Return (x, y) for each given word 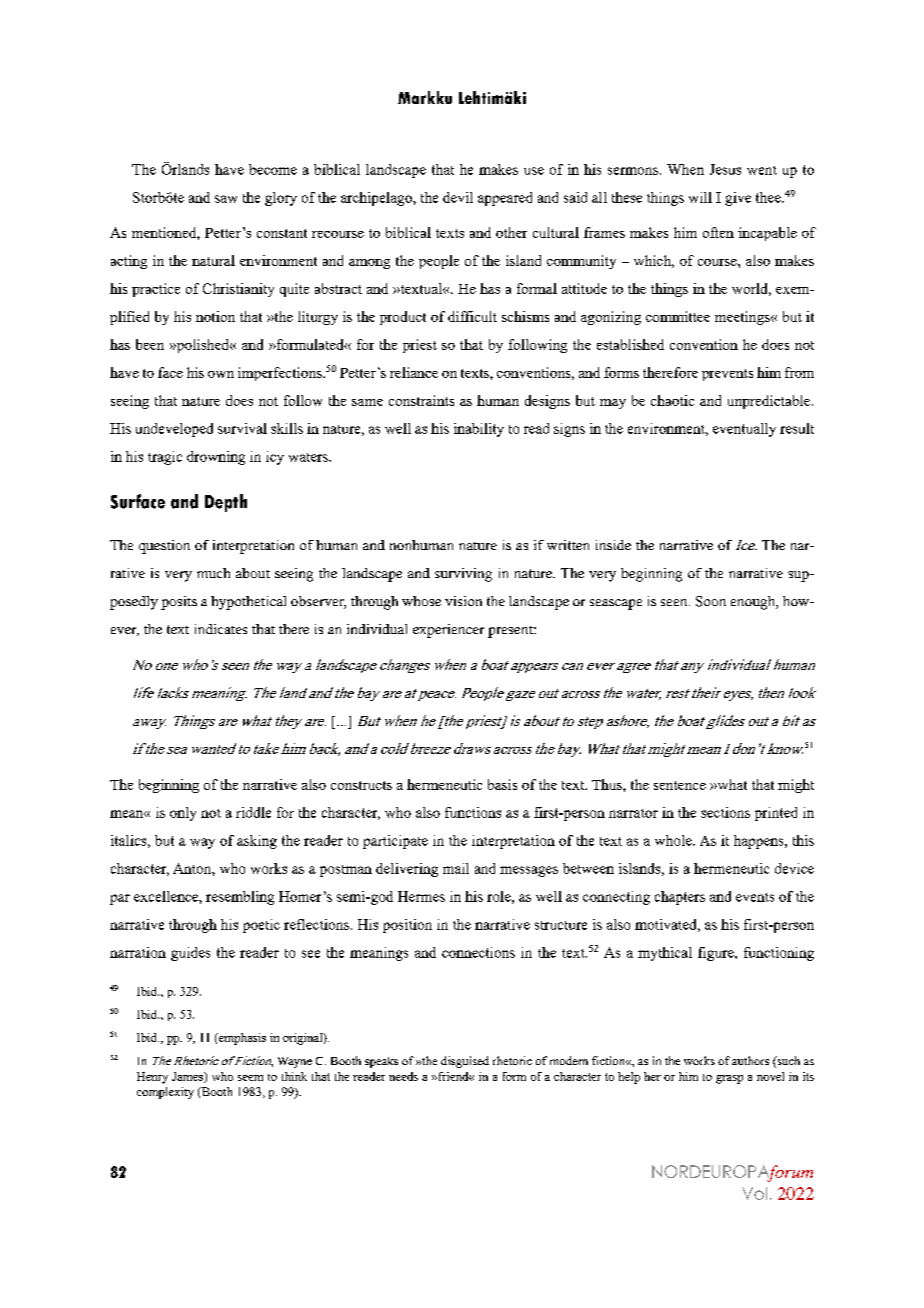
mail (456, 868)
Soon (711, 601)
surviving (463, 575)
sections (725, 812)
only (183, 814)
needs (403, 1076)
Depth (226, 503)
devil (458, 197)
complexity (165, 1093)
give (738, 199)
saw (226, 199)
